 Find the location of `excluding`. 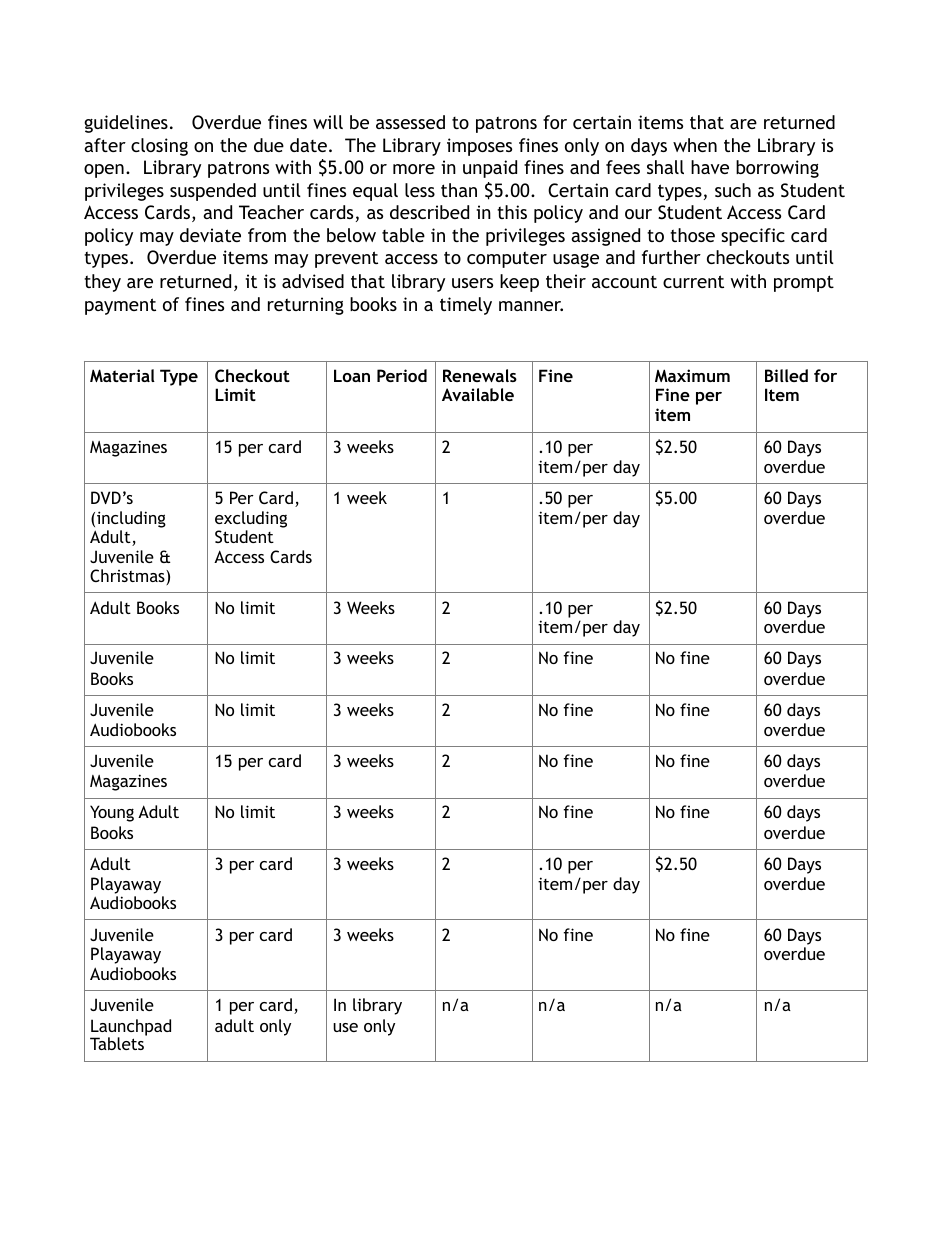

excluding is located at coordinates (251, 521).
